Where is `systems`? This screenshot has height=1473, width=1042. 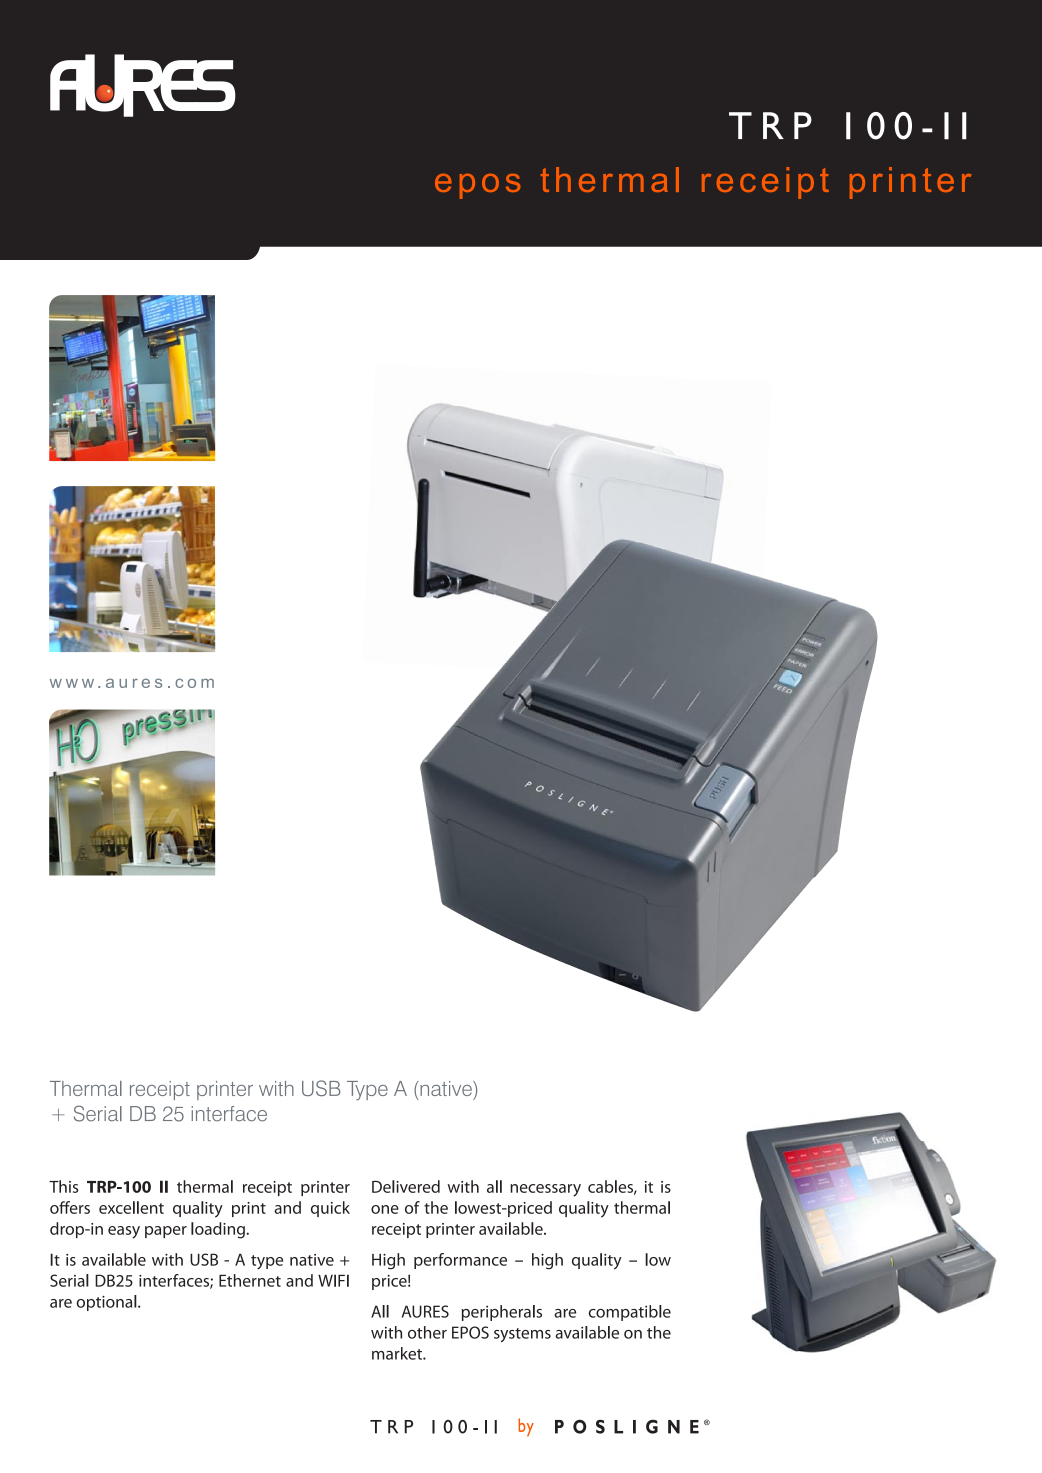
systems is located at coordinates (522, 1335).
